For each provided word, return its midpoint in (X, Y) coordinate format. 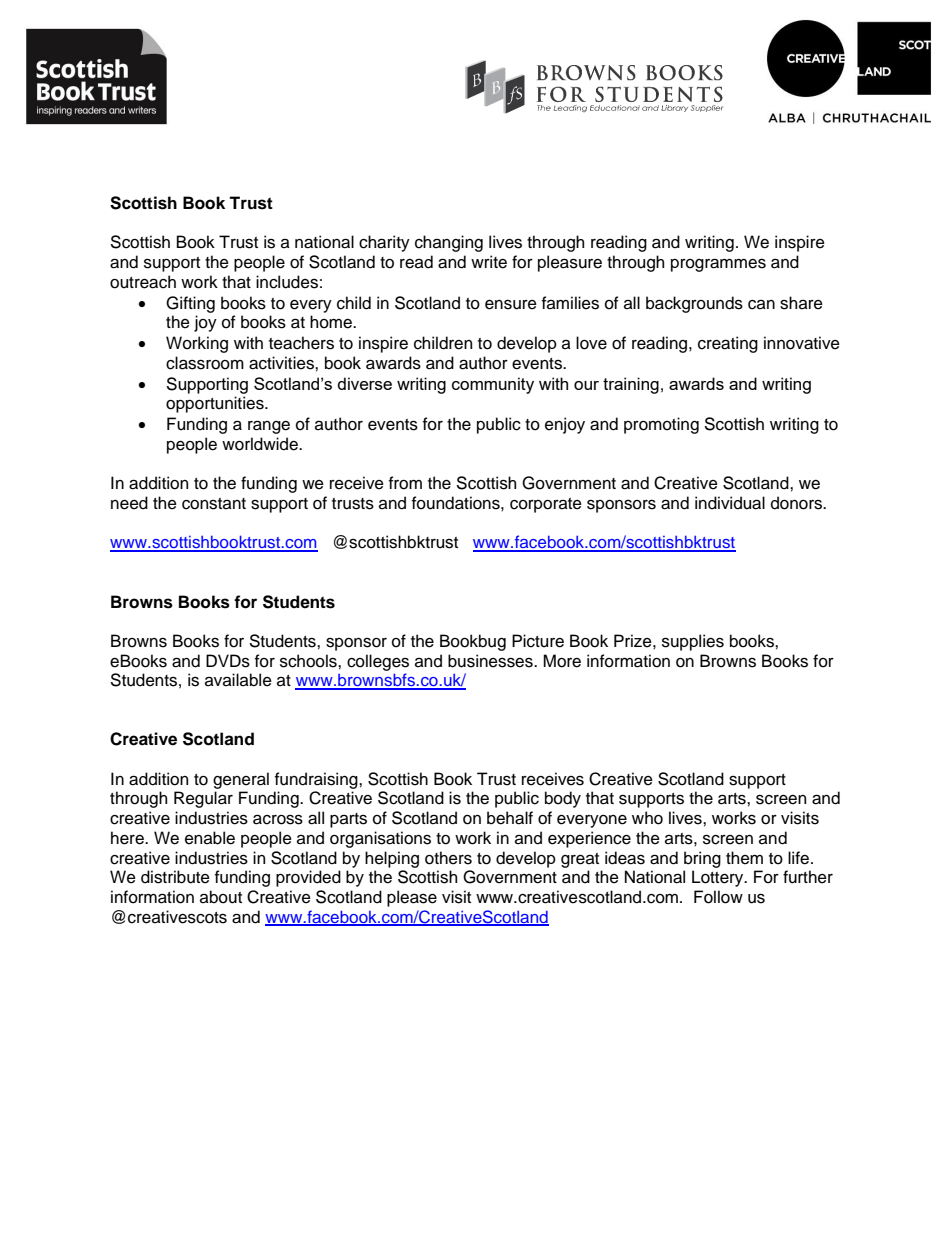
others (448, 858)
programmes (718, 265)
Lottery (719, 878)
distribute (175, 877)
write (489, 262)
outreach (143, 282)
